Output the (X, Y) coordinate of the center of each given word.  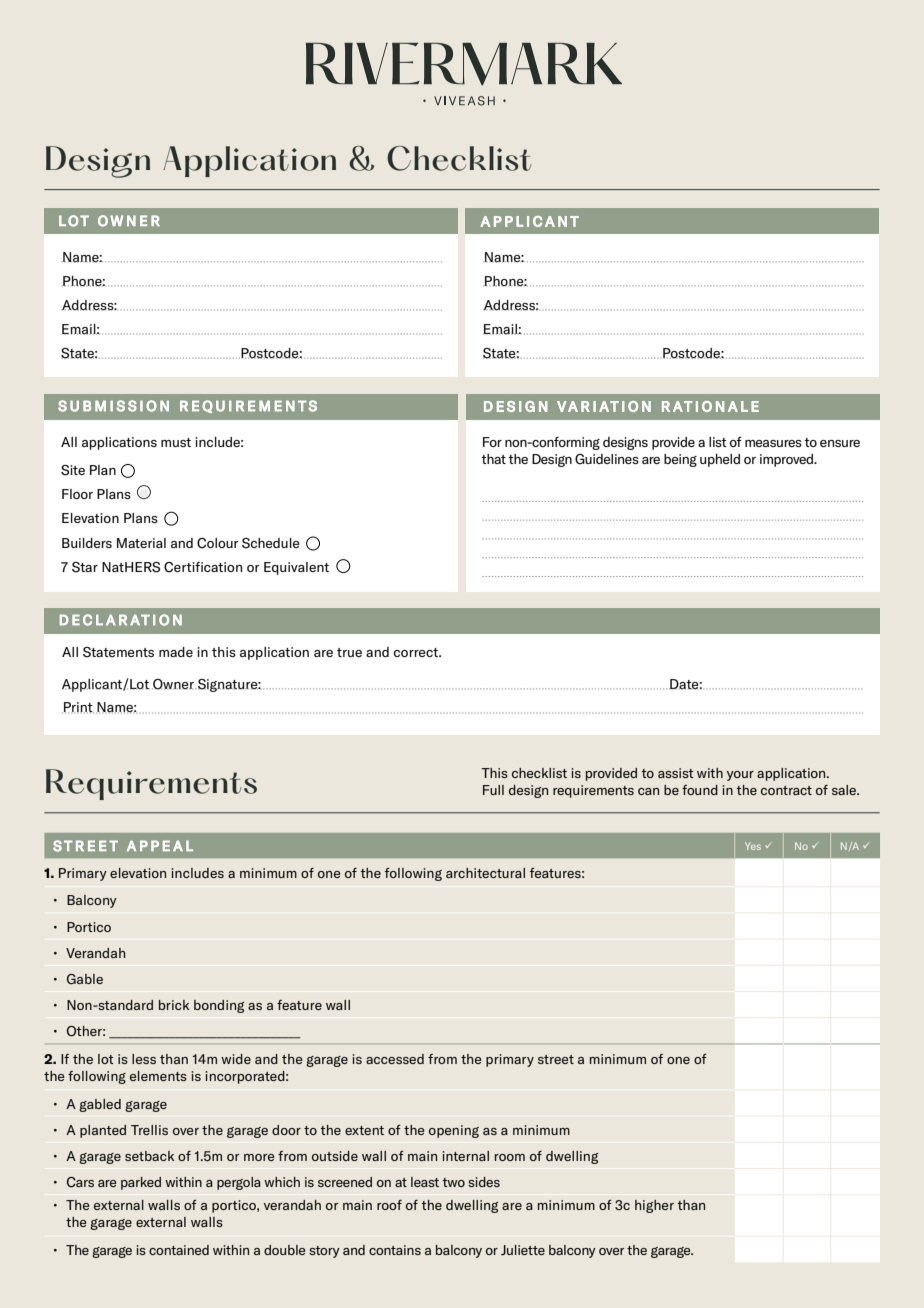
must (176, 442)
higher (654, 1206)
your (740, 776)
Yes (753, 846)
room (510, 1157)
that (493, 459)
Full (493, 790)
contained (179, 1250)
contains (395, 1250)
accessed (395, 1059)
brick (174, 1005)
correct (417, 652)
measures (773, 443)
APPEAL (160, 845)
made (176, 652)
